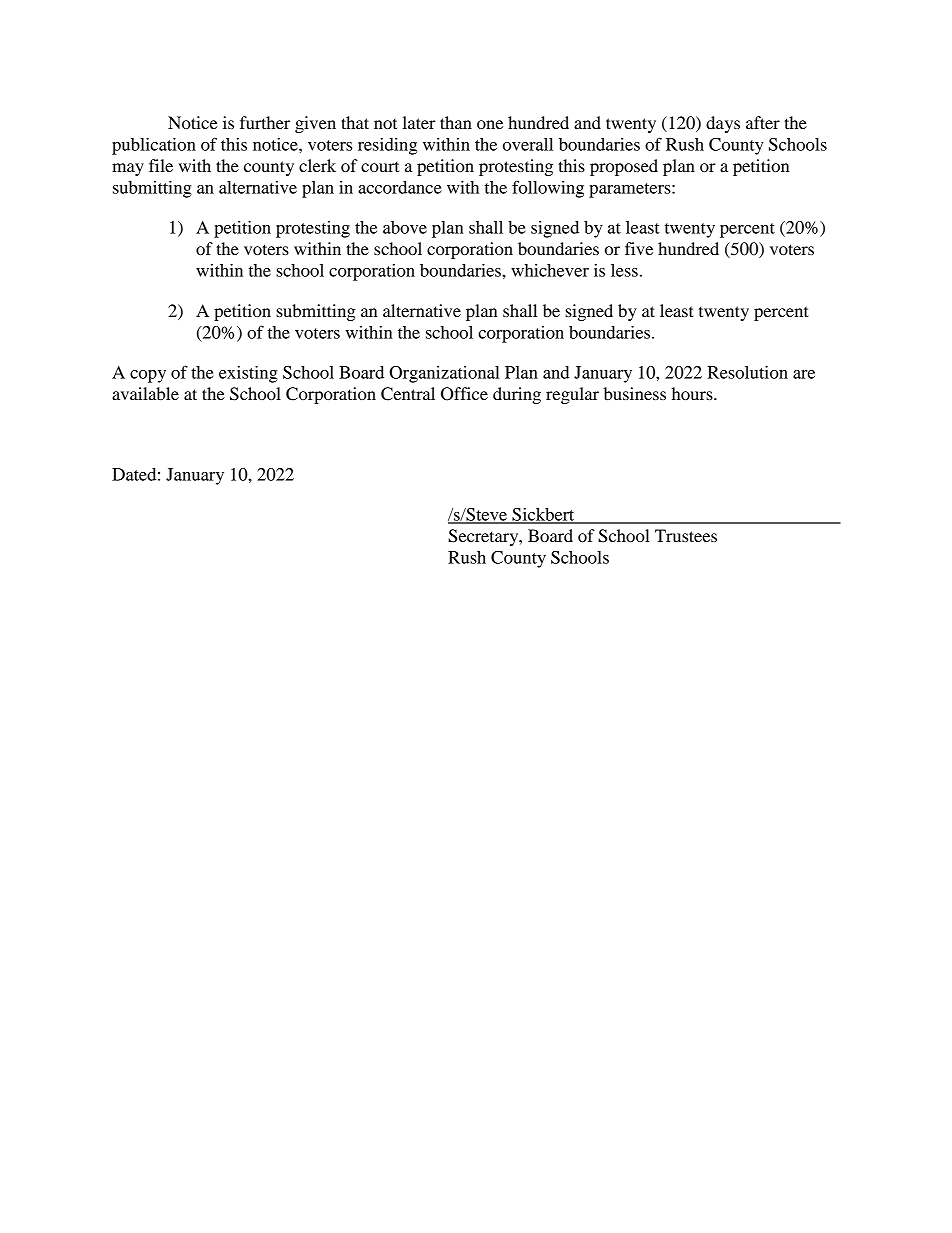 Image resolution: width=952 pixels, height=1233 pixels. Describe the element at coordinates (747, 372) in the image. I see `Resolution` at that location.
